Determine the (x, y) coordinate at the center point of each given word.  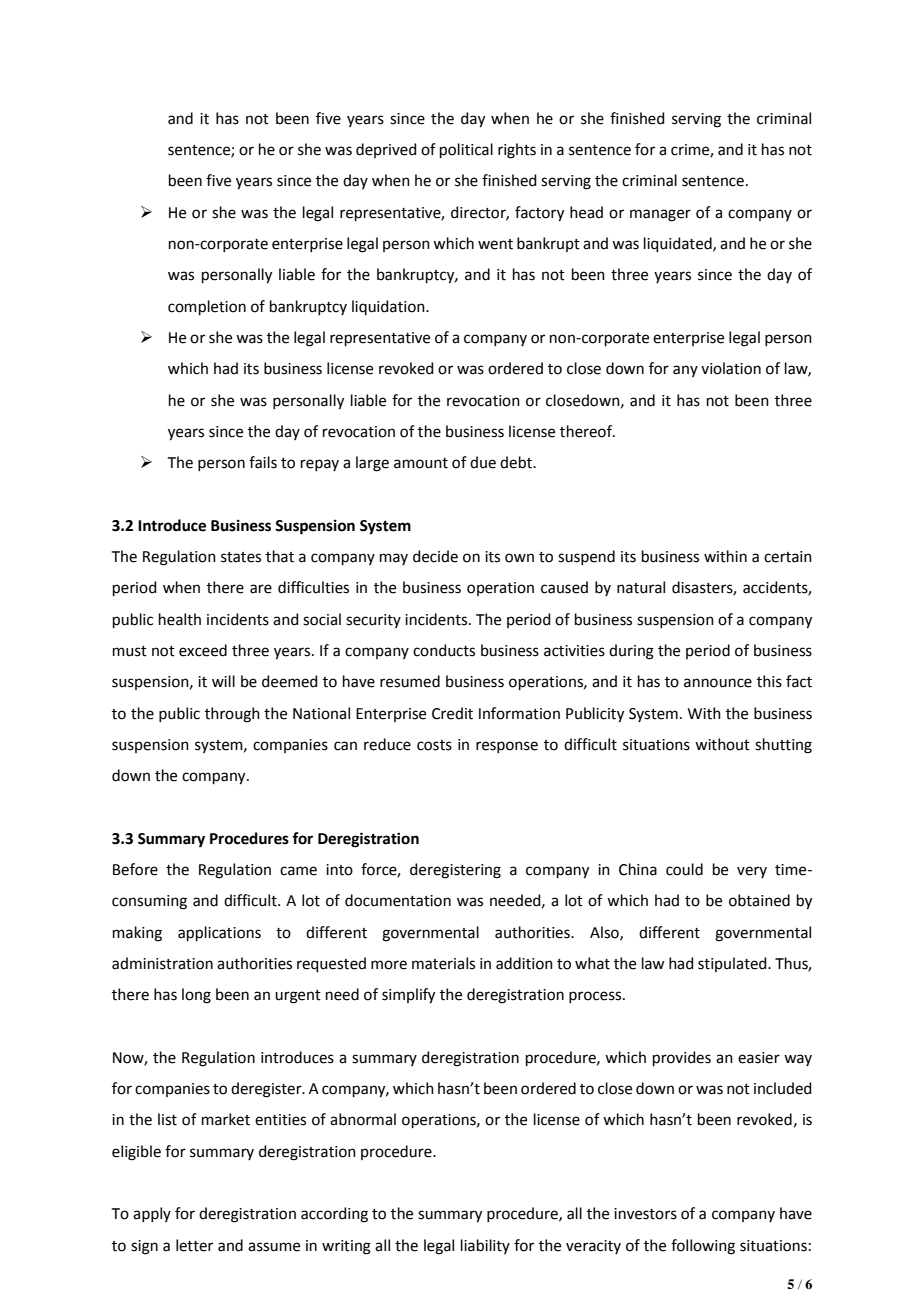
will (223, 681)
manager (660, 215)
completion (207, 307)
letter (194, 1245)
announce (718, 683)
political (466, 150)
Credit (452, 713)
